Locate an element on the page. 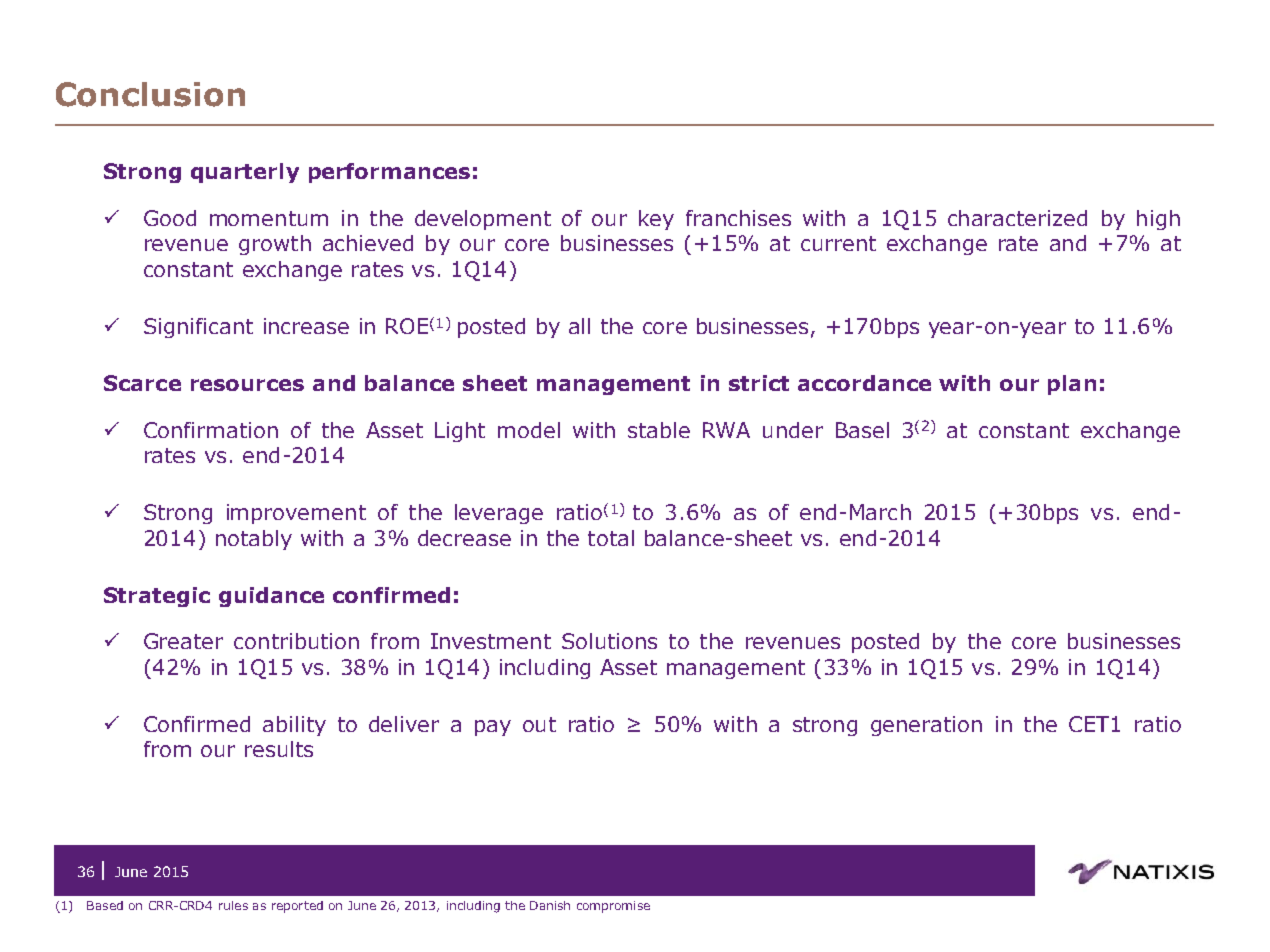 The height and width of the page is (952, 1270). stable is located at coordinates (659, 430).
